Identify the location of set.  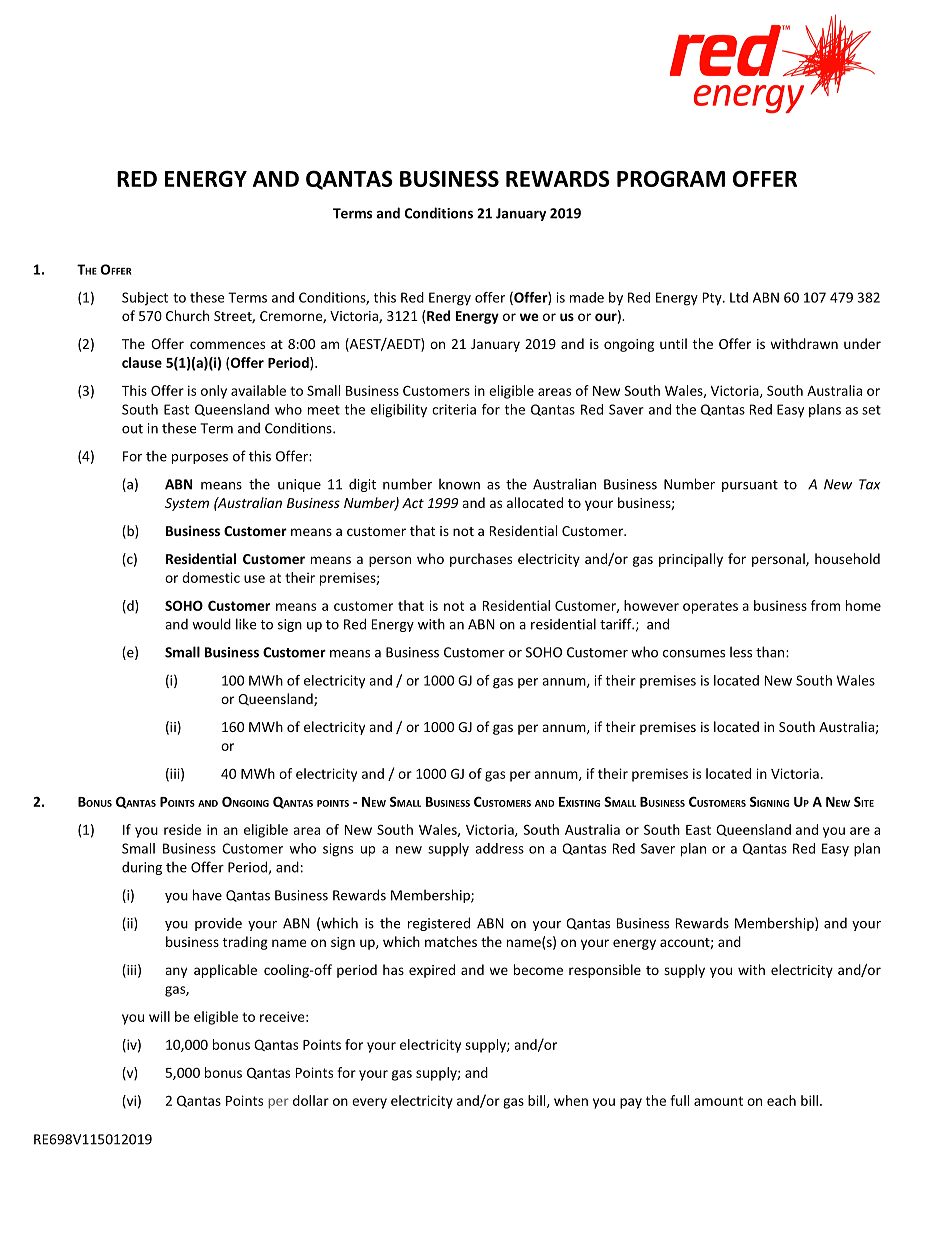
(871, 410).
